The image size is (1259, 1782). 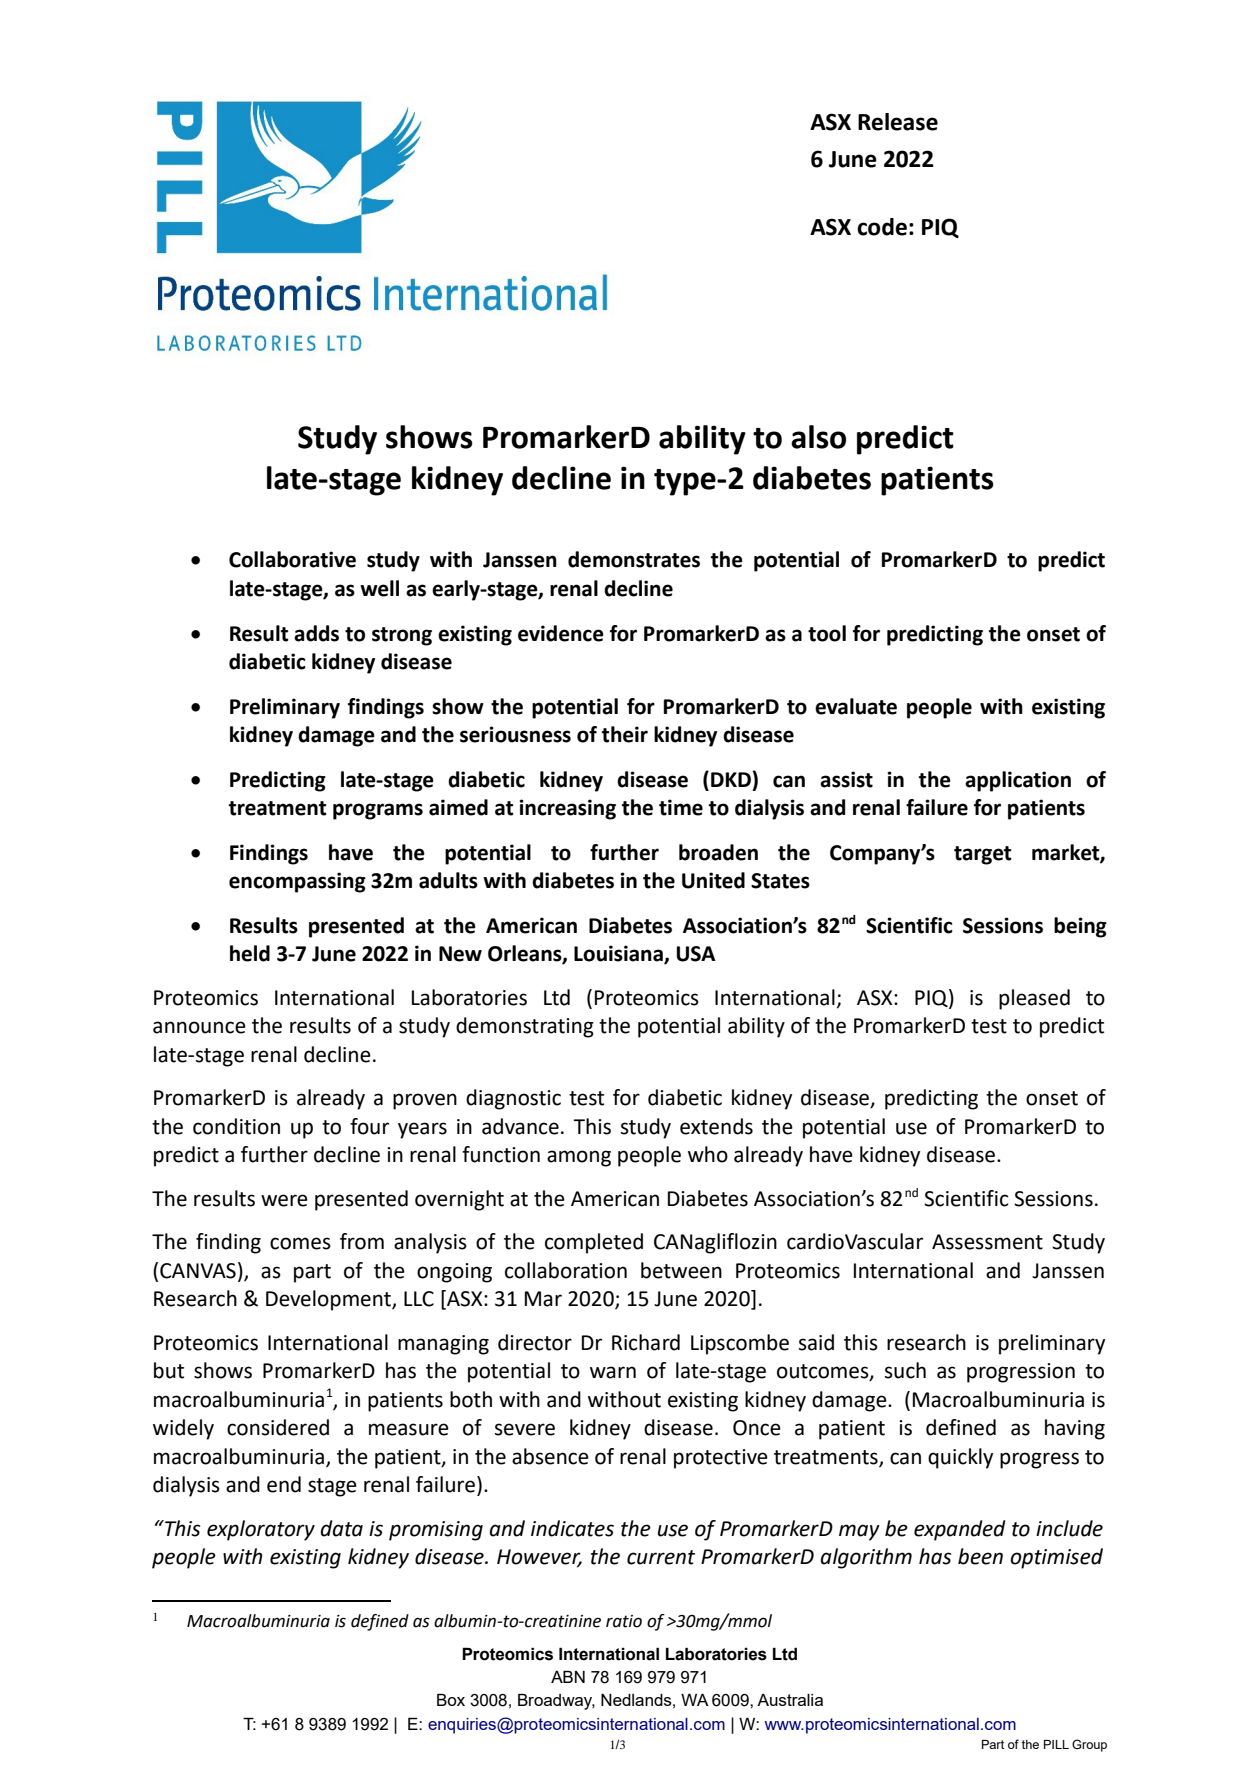 I want to click on among, so click(x=579, y=1158).
